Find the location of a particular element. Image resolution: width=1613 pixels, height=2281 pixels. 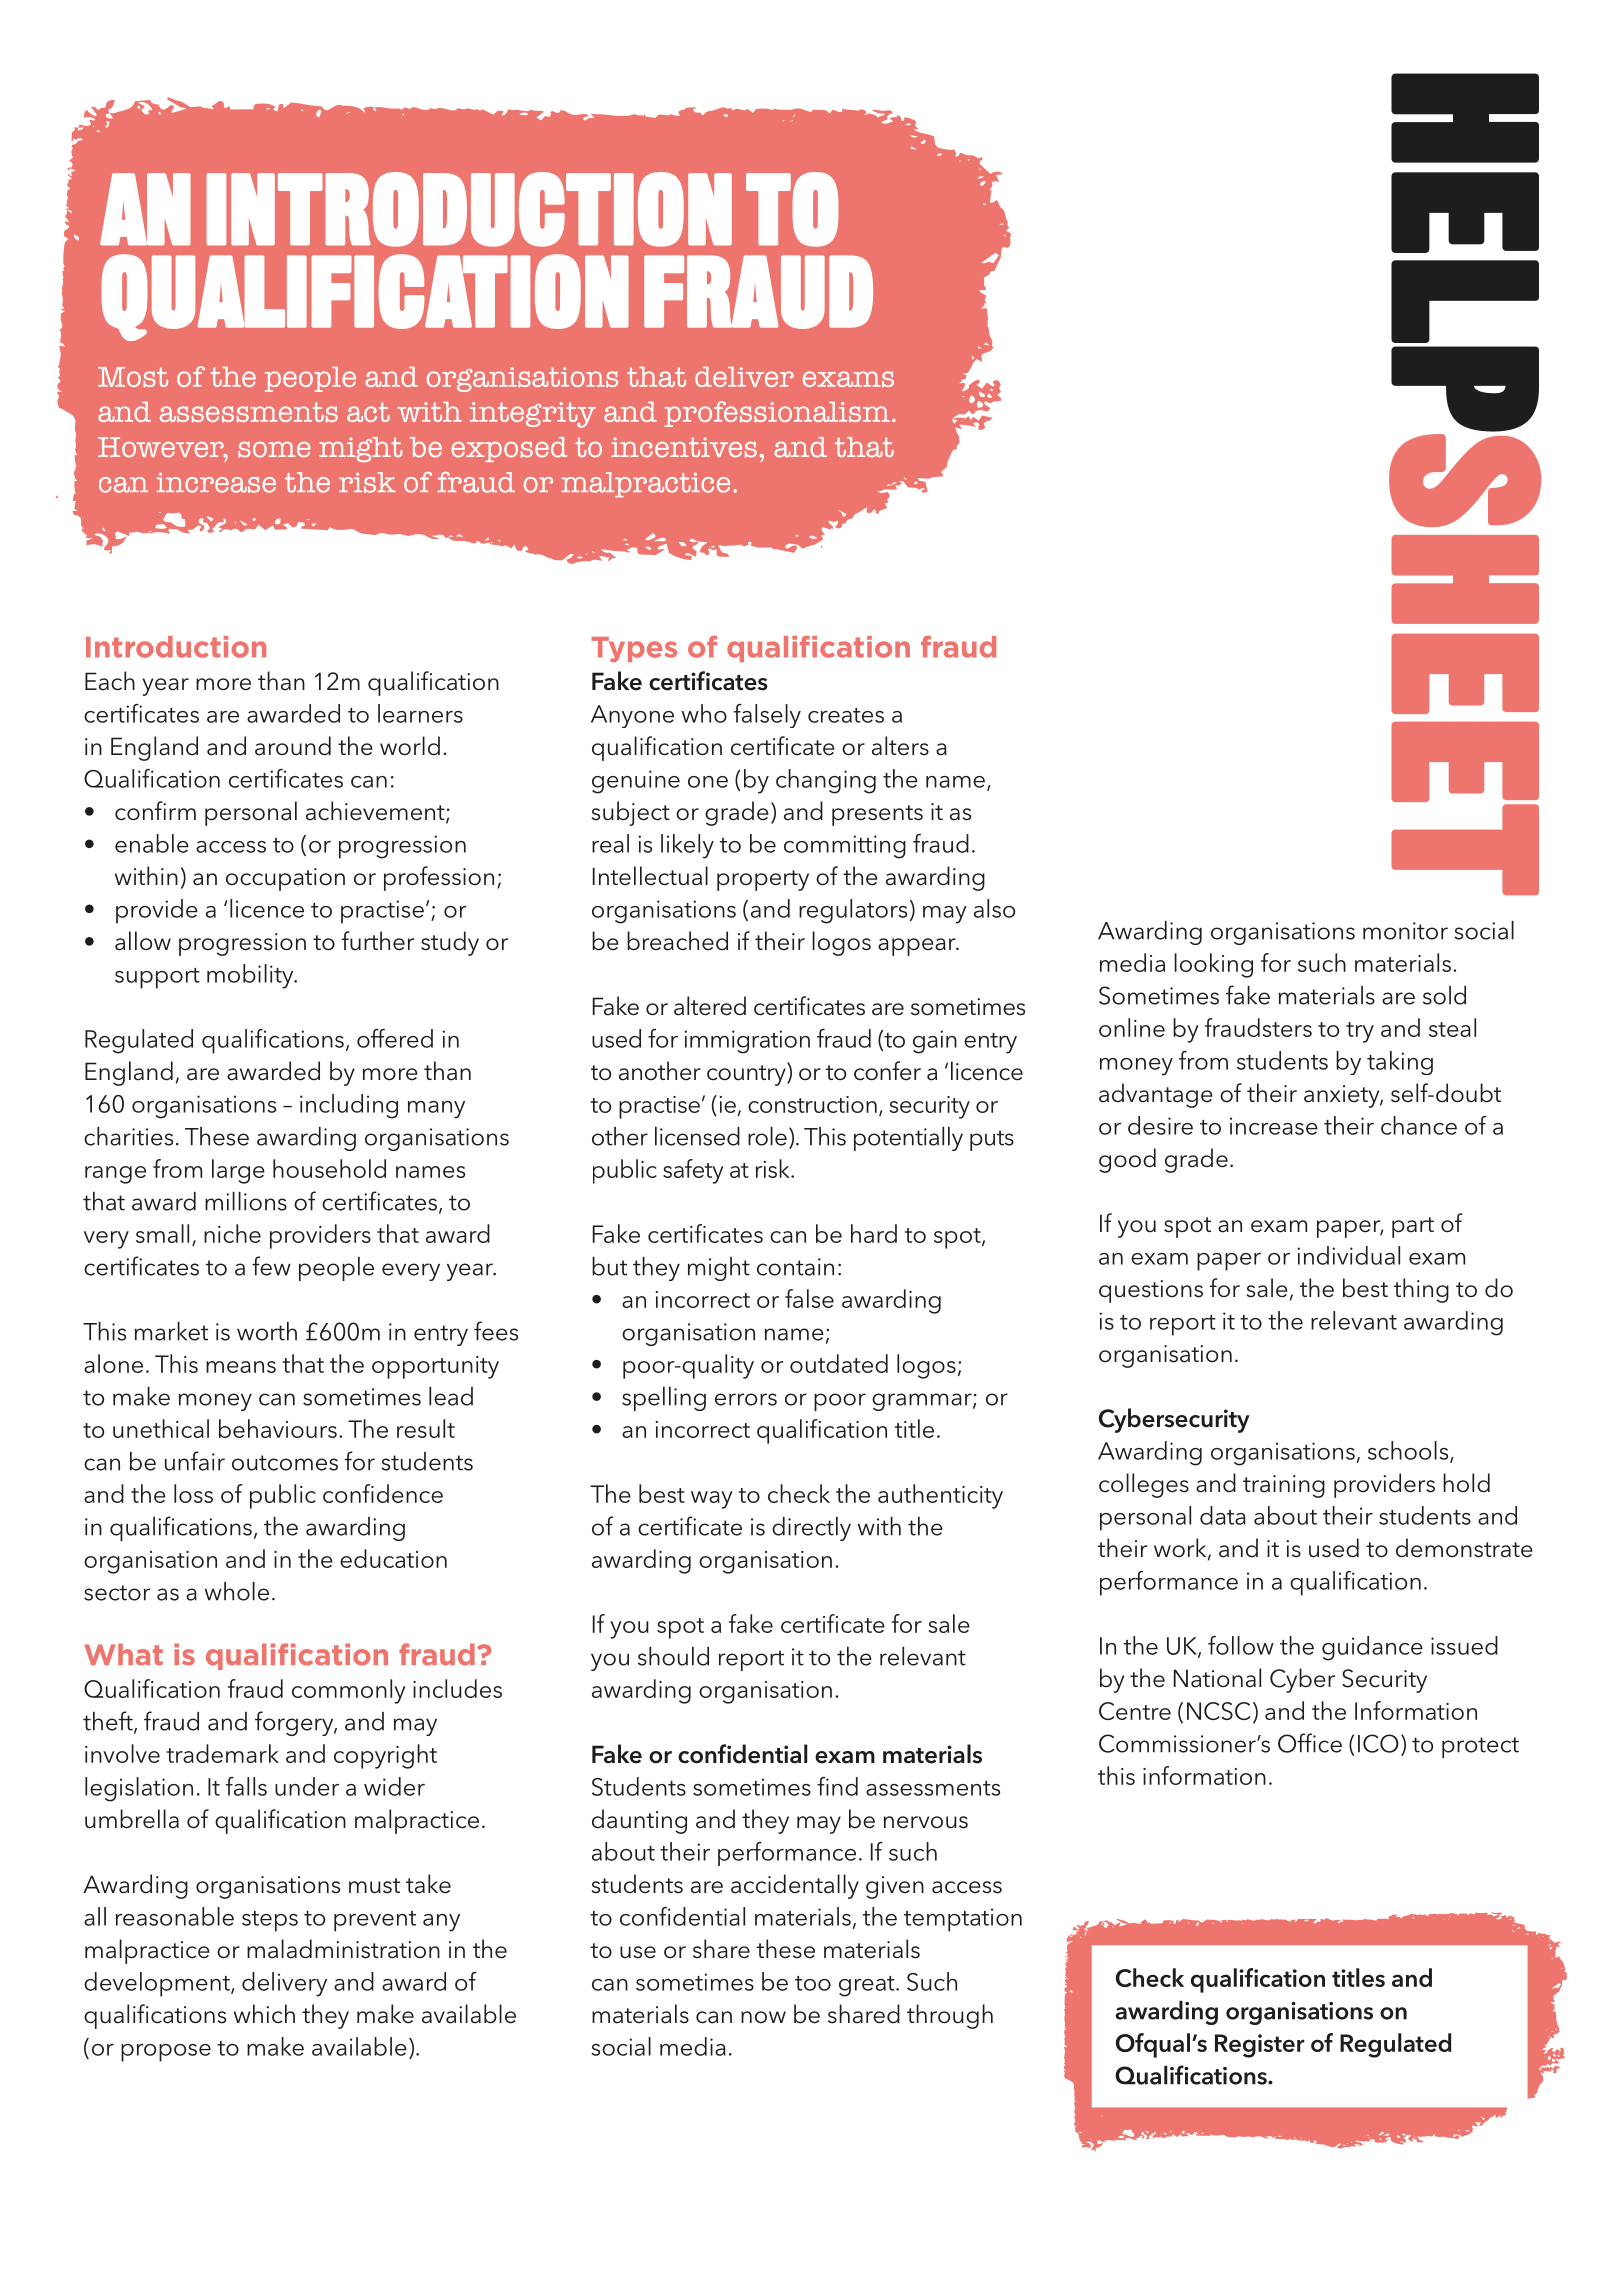

incentives is located at coordinates (684, 447).
